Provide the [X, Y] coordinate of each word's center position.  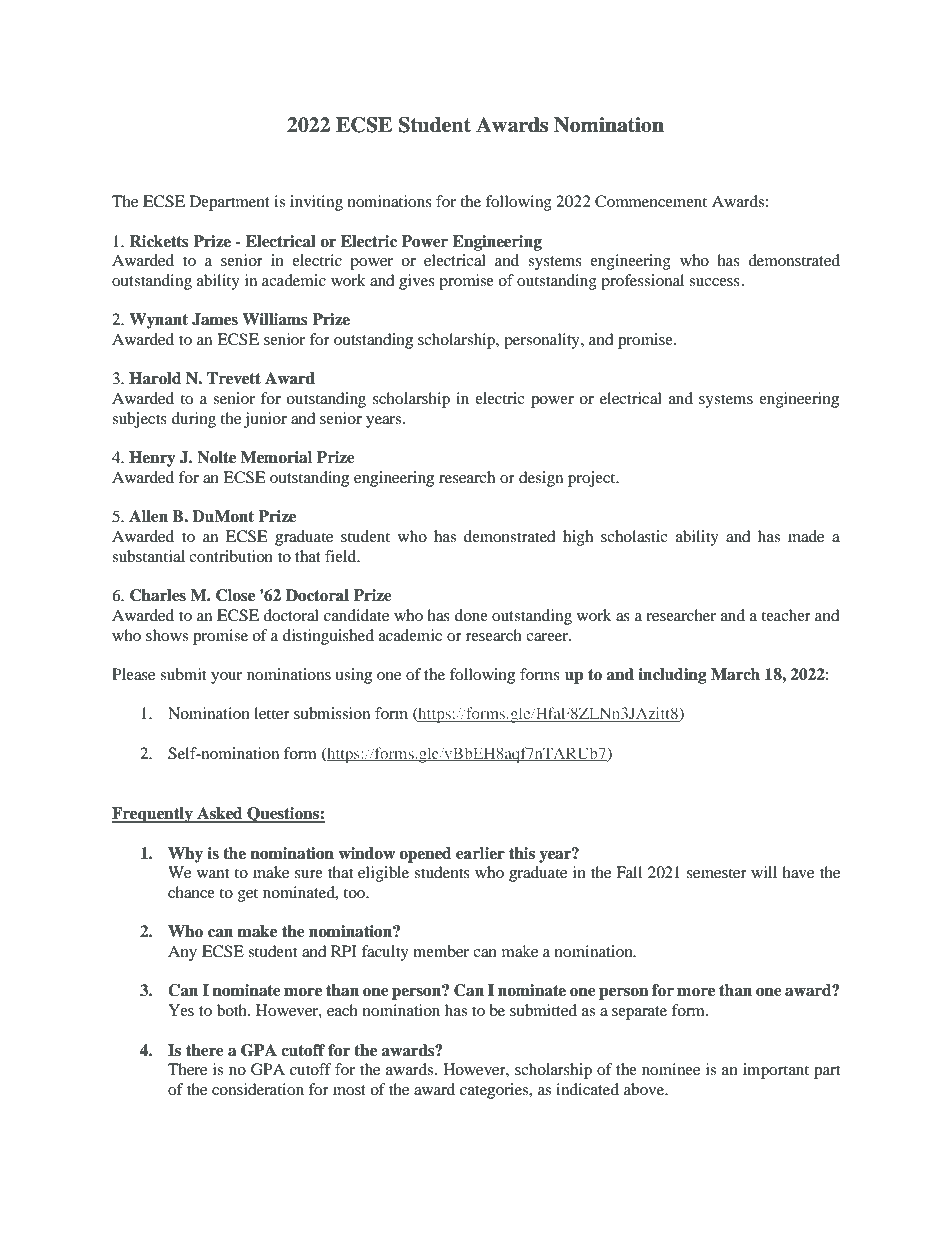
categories [495, 1091]
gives [417, 282]
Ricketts [159, 241]
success [714, 282]
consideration [258, 1089]
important [776, 1071]
